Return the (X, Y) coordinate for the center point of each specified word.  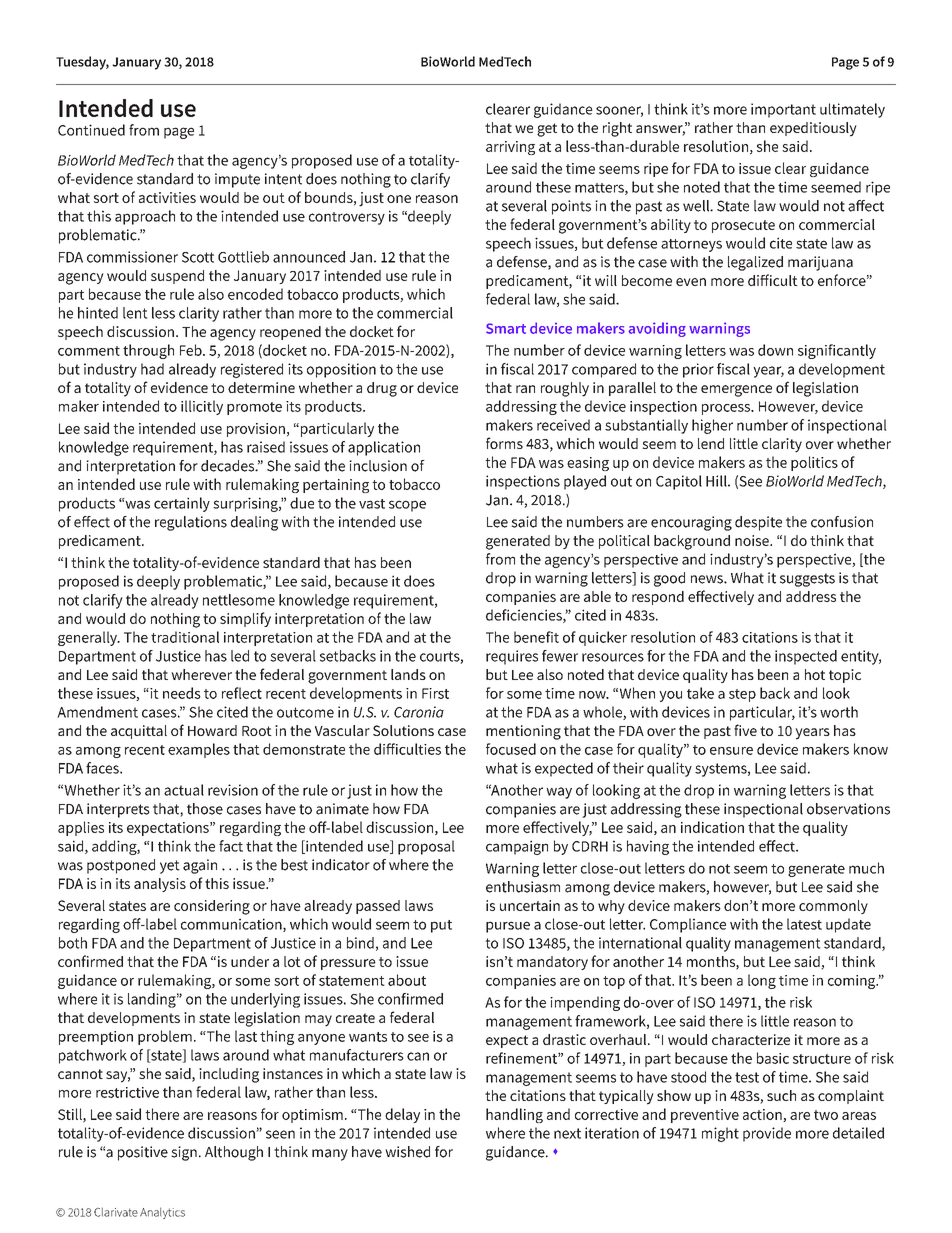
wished (407, 1152)
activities (167, 197)
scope (407, 506)
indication (712, 827)
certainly (182, 504)
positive (143, 1153)
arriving (510, 148)
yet (170, 867)
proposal (426, 847)
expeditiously (813, 129)
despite (758, 523)
